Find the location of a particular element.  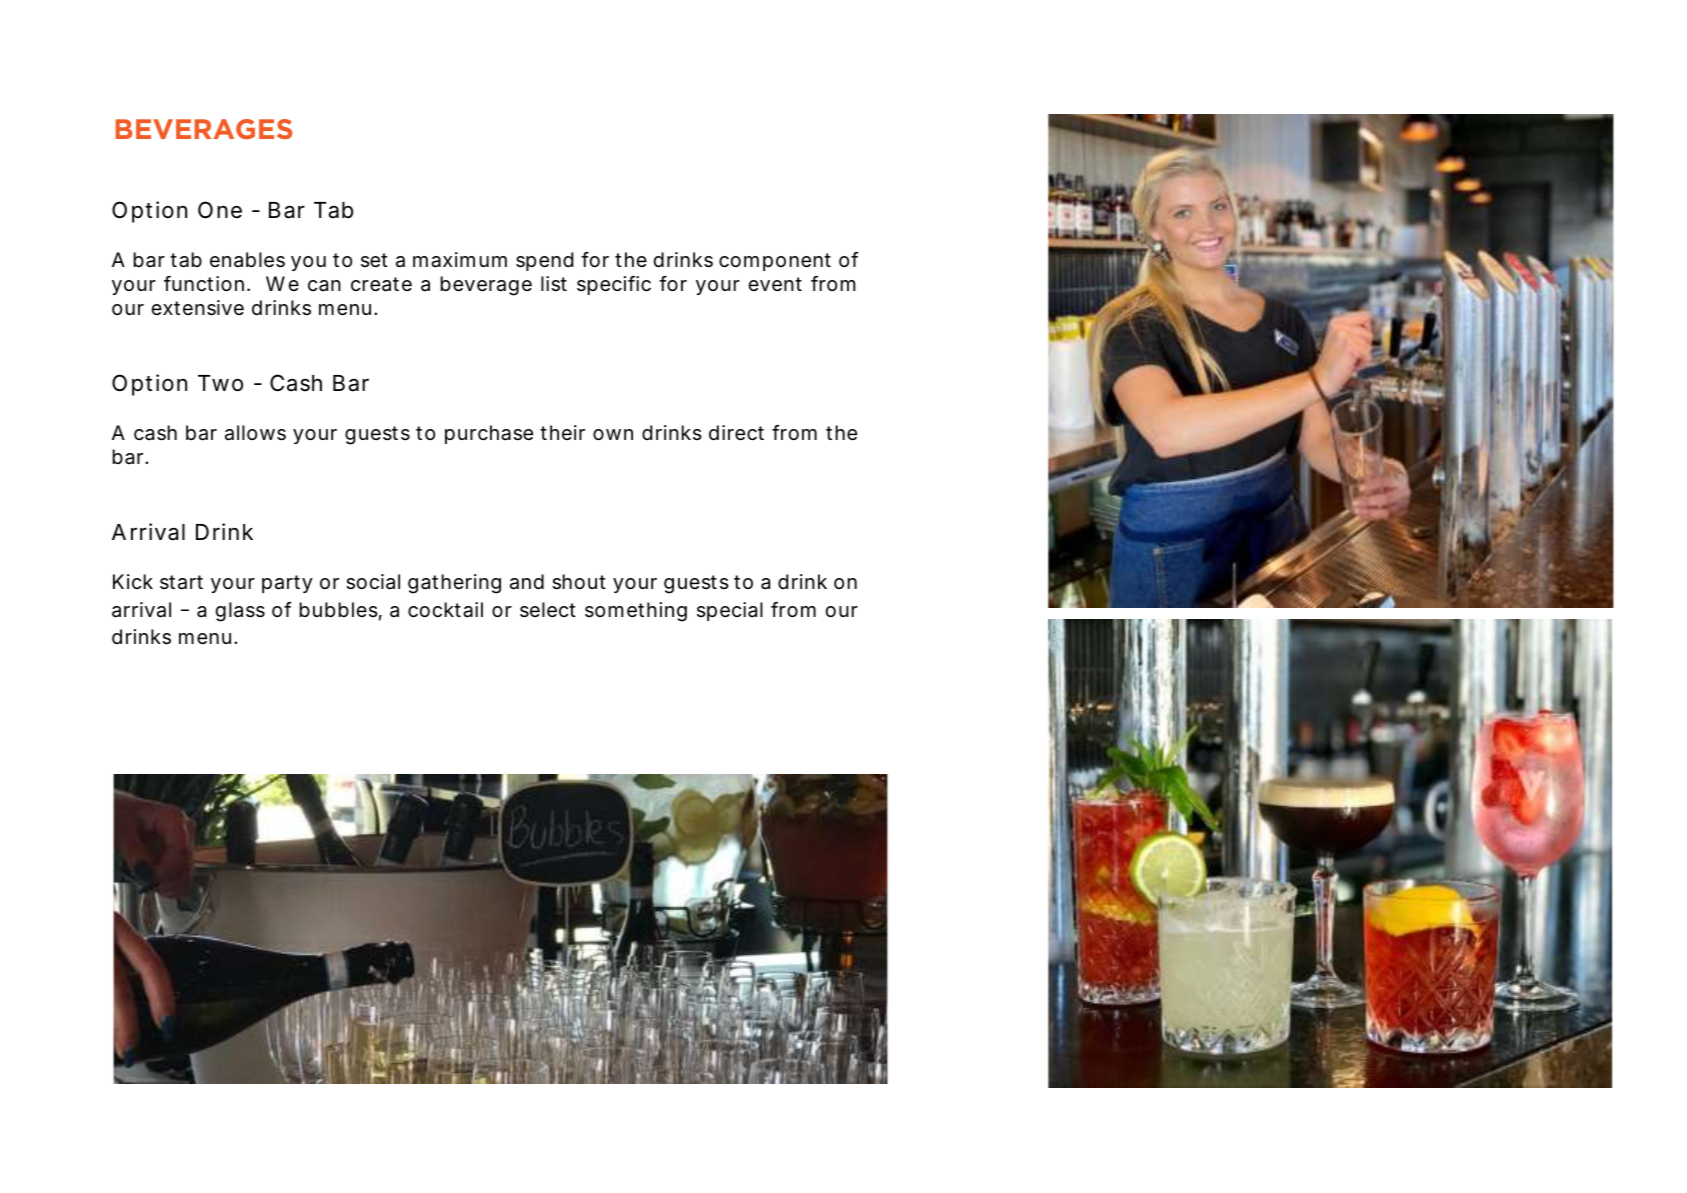

glass is located at coordinates (240, 612).
